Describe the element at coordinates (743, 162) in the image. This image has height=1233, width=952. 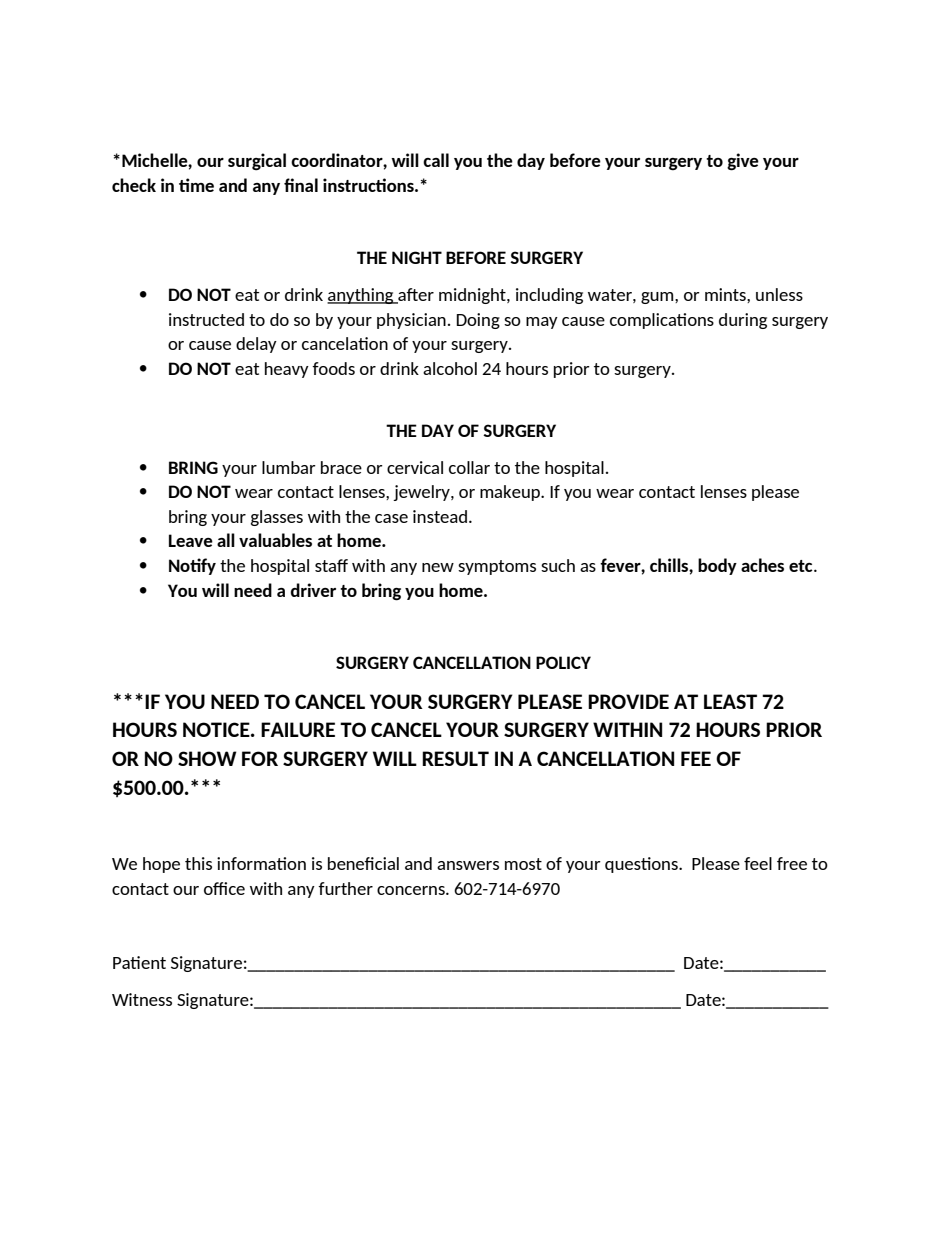
I see `give` at that location.
